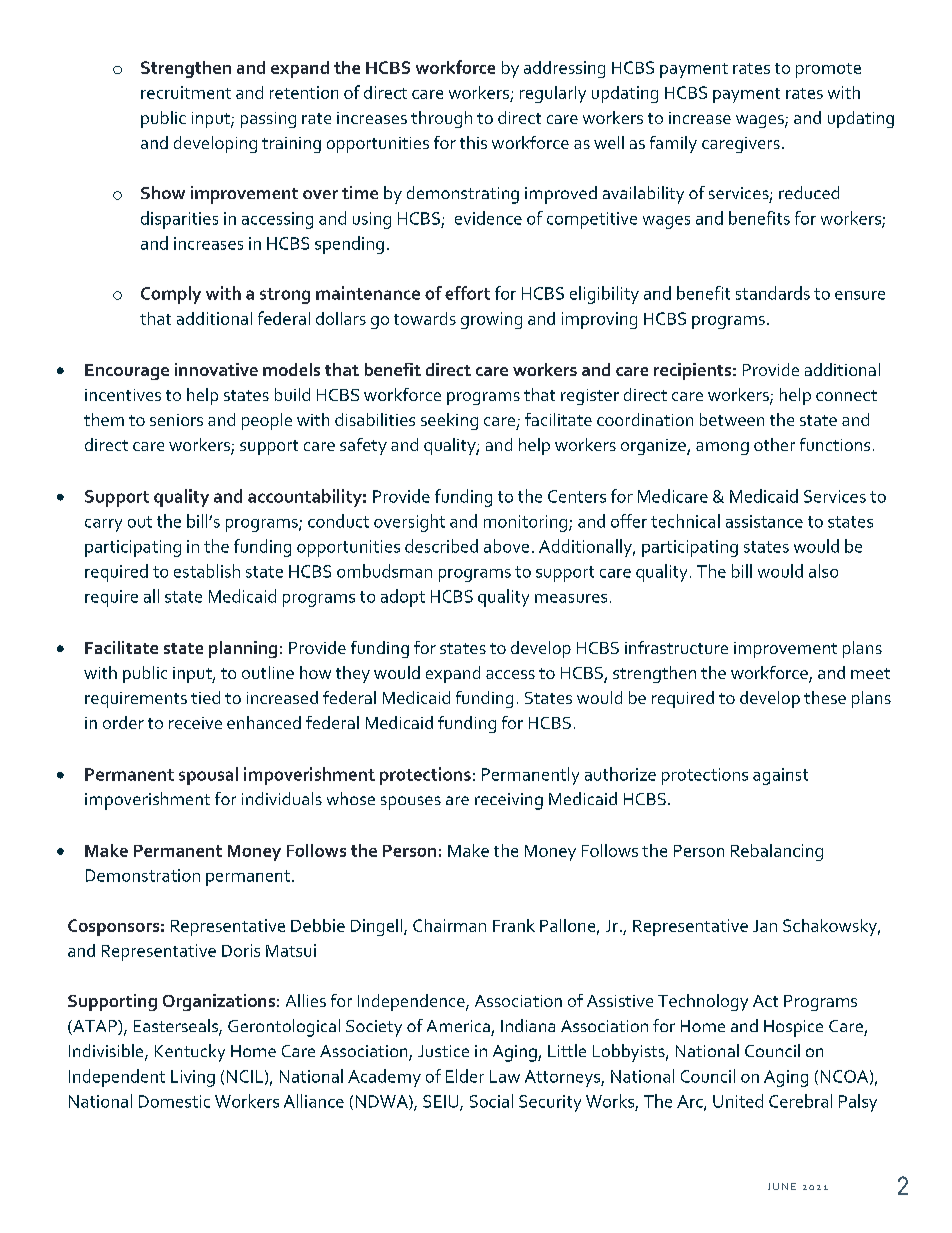 Image resolution: width=952 pixels, height=1233 pixels. What do you see at coordinates (514, 925) in the image?
I see `Frank` at bounding box center [514, 925].
